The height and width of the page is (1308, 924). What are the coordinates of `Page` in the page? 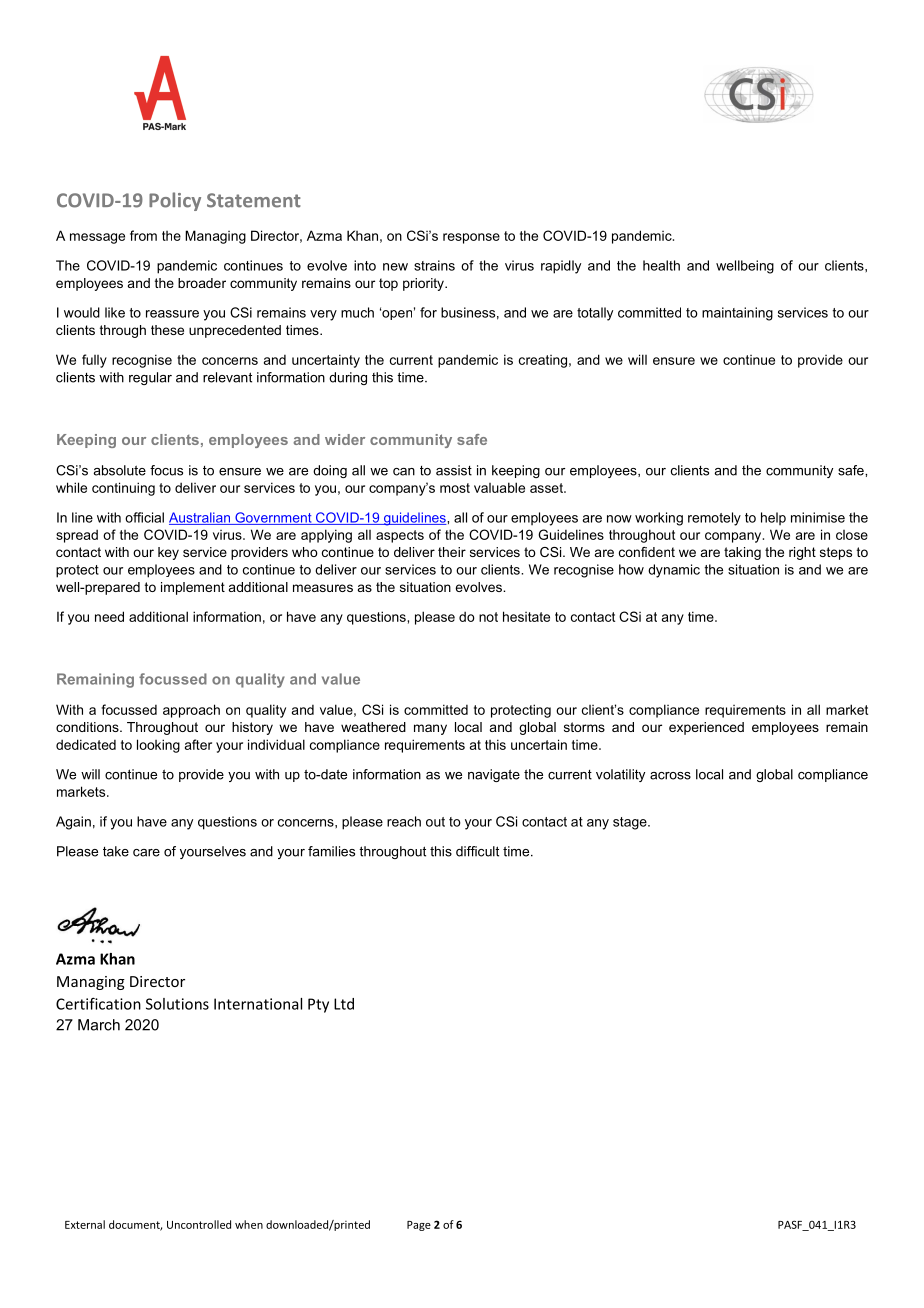 It's located at (419, 1226).
